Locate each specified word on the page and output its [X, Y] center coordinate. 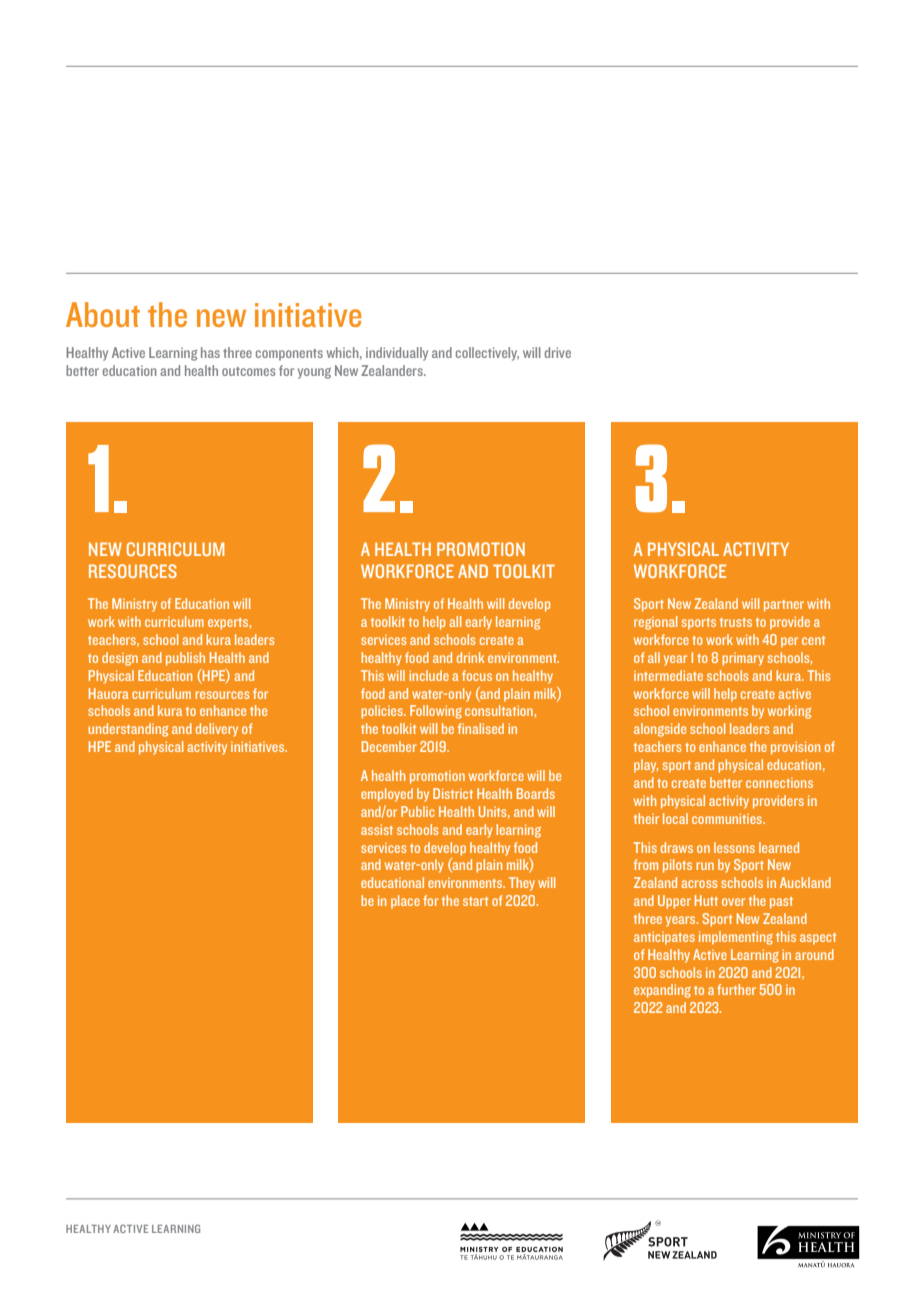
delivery [217, 730]
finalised [481, 728]
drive [558, 352]
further [736, 989]
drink [470, 657]
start [475, 901]
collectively [487, 354]
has [210, 352]
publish [185, 659]
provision [795, 748]
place [405, 902]
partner [784, 606]
